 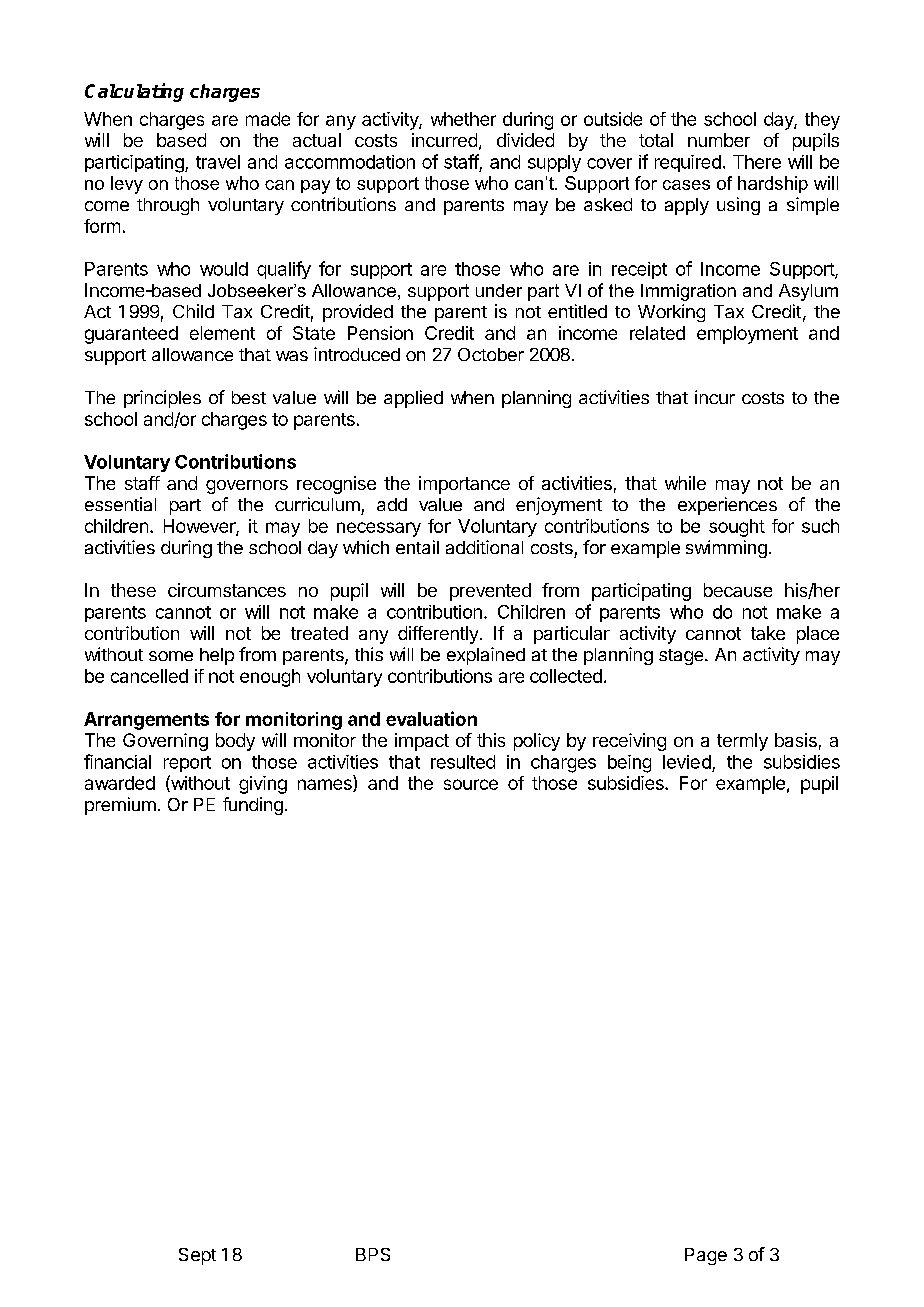 I want to click on BPS, so click(x=373, y=1254).
